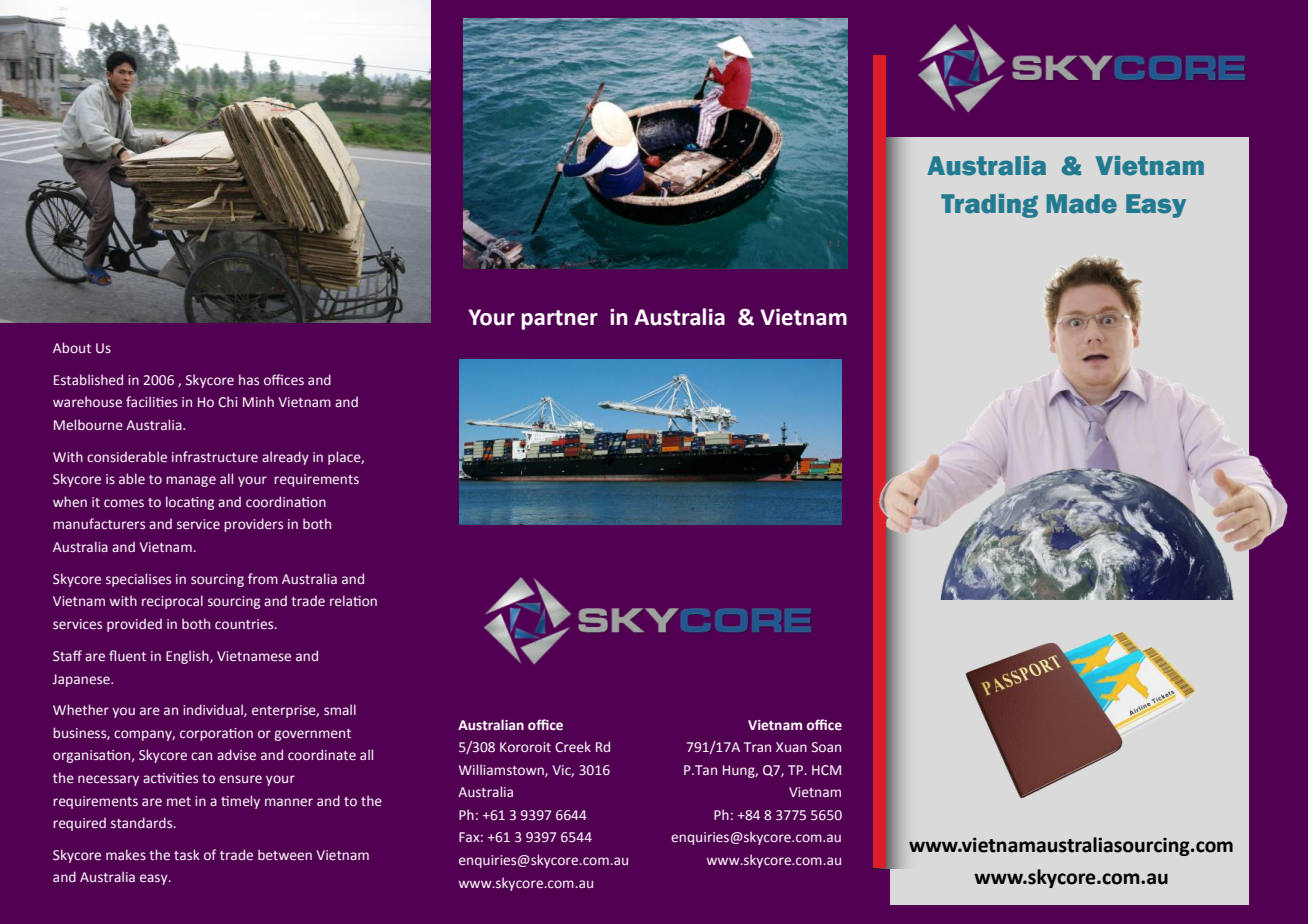  What do you see at coordinates (502, 770) in the screenshot?
I see `Williamstown` at bounding box center [502, 770].
